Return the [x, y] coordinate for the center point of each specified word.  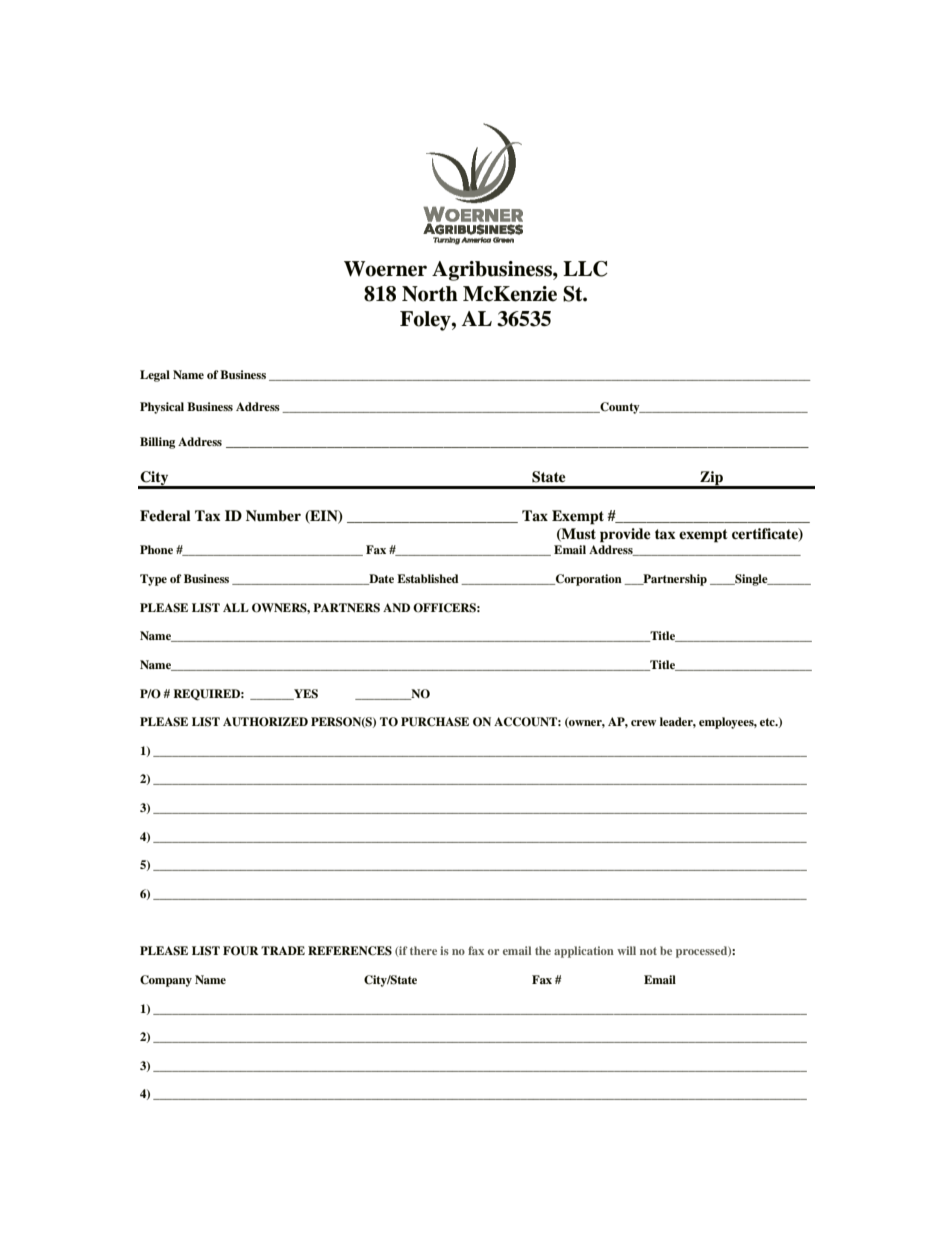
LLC [585, 269]
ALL [236, 607]
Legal [155, 376]
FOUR [241, 951]
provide [625, 535]
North [430, 294]
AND [396, 607]
